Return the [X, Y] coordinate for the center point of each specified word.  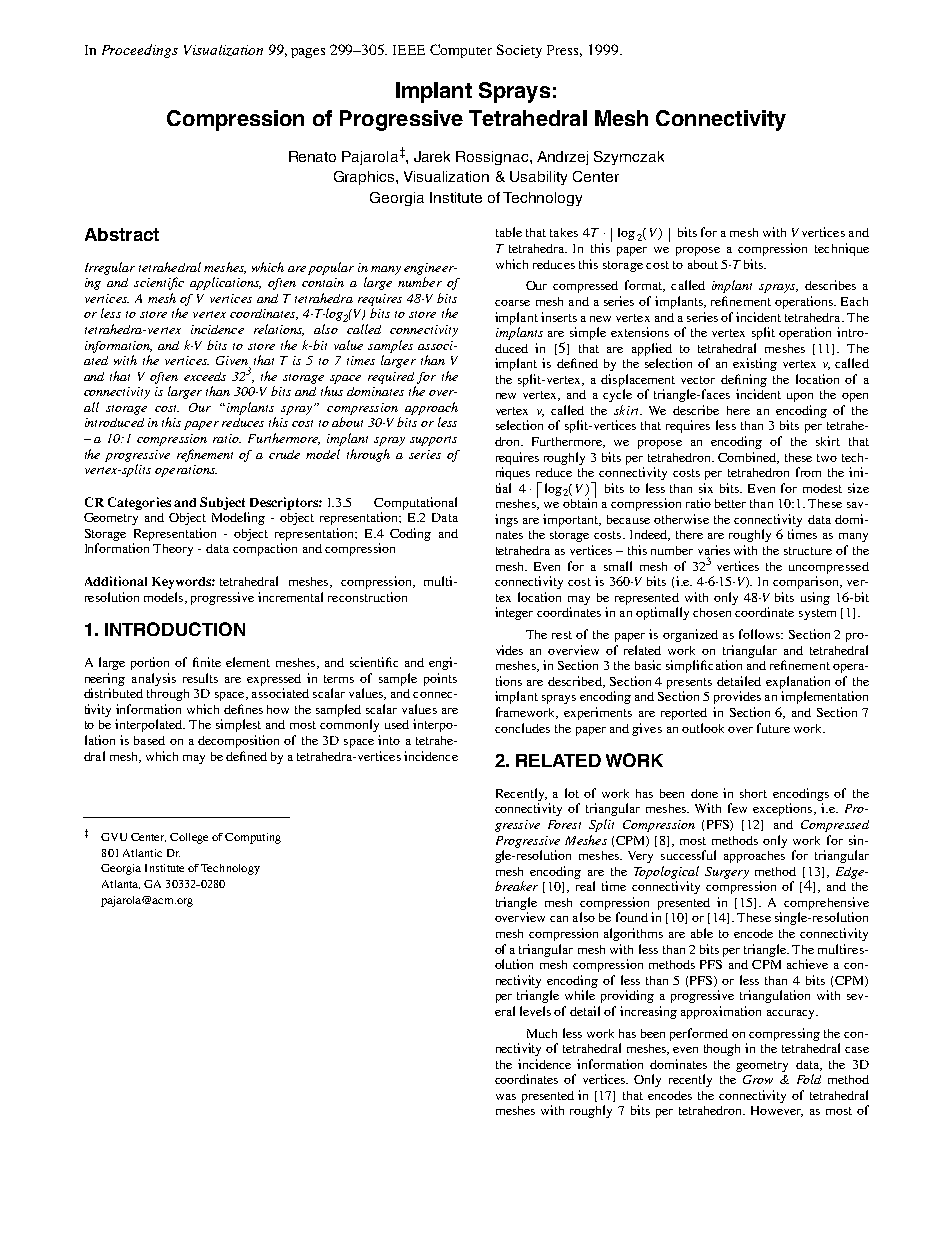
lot [572, 793]
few [737, 808]
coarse [512, 303]
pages [308, 53]
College [189, 838]
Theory [173, 550]
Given [233, 362]
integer [514, 613]
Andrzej [562, 158]
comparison [807, 582]
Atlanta [121, 884]
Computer [461, 51]
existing [755, 364]
